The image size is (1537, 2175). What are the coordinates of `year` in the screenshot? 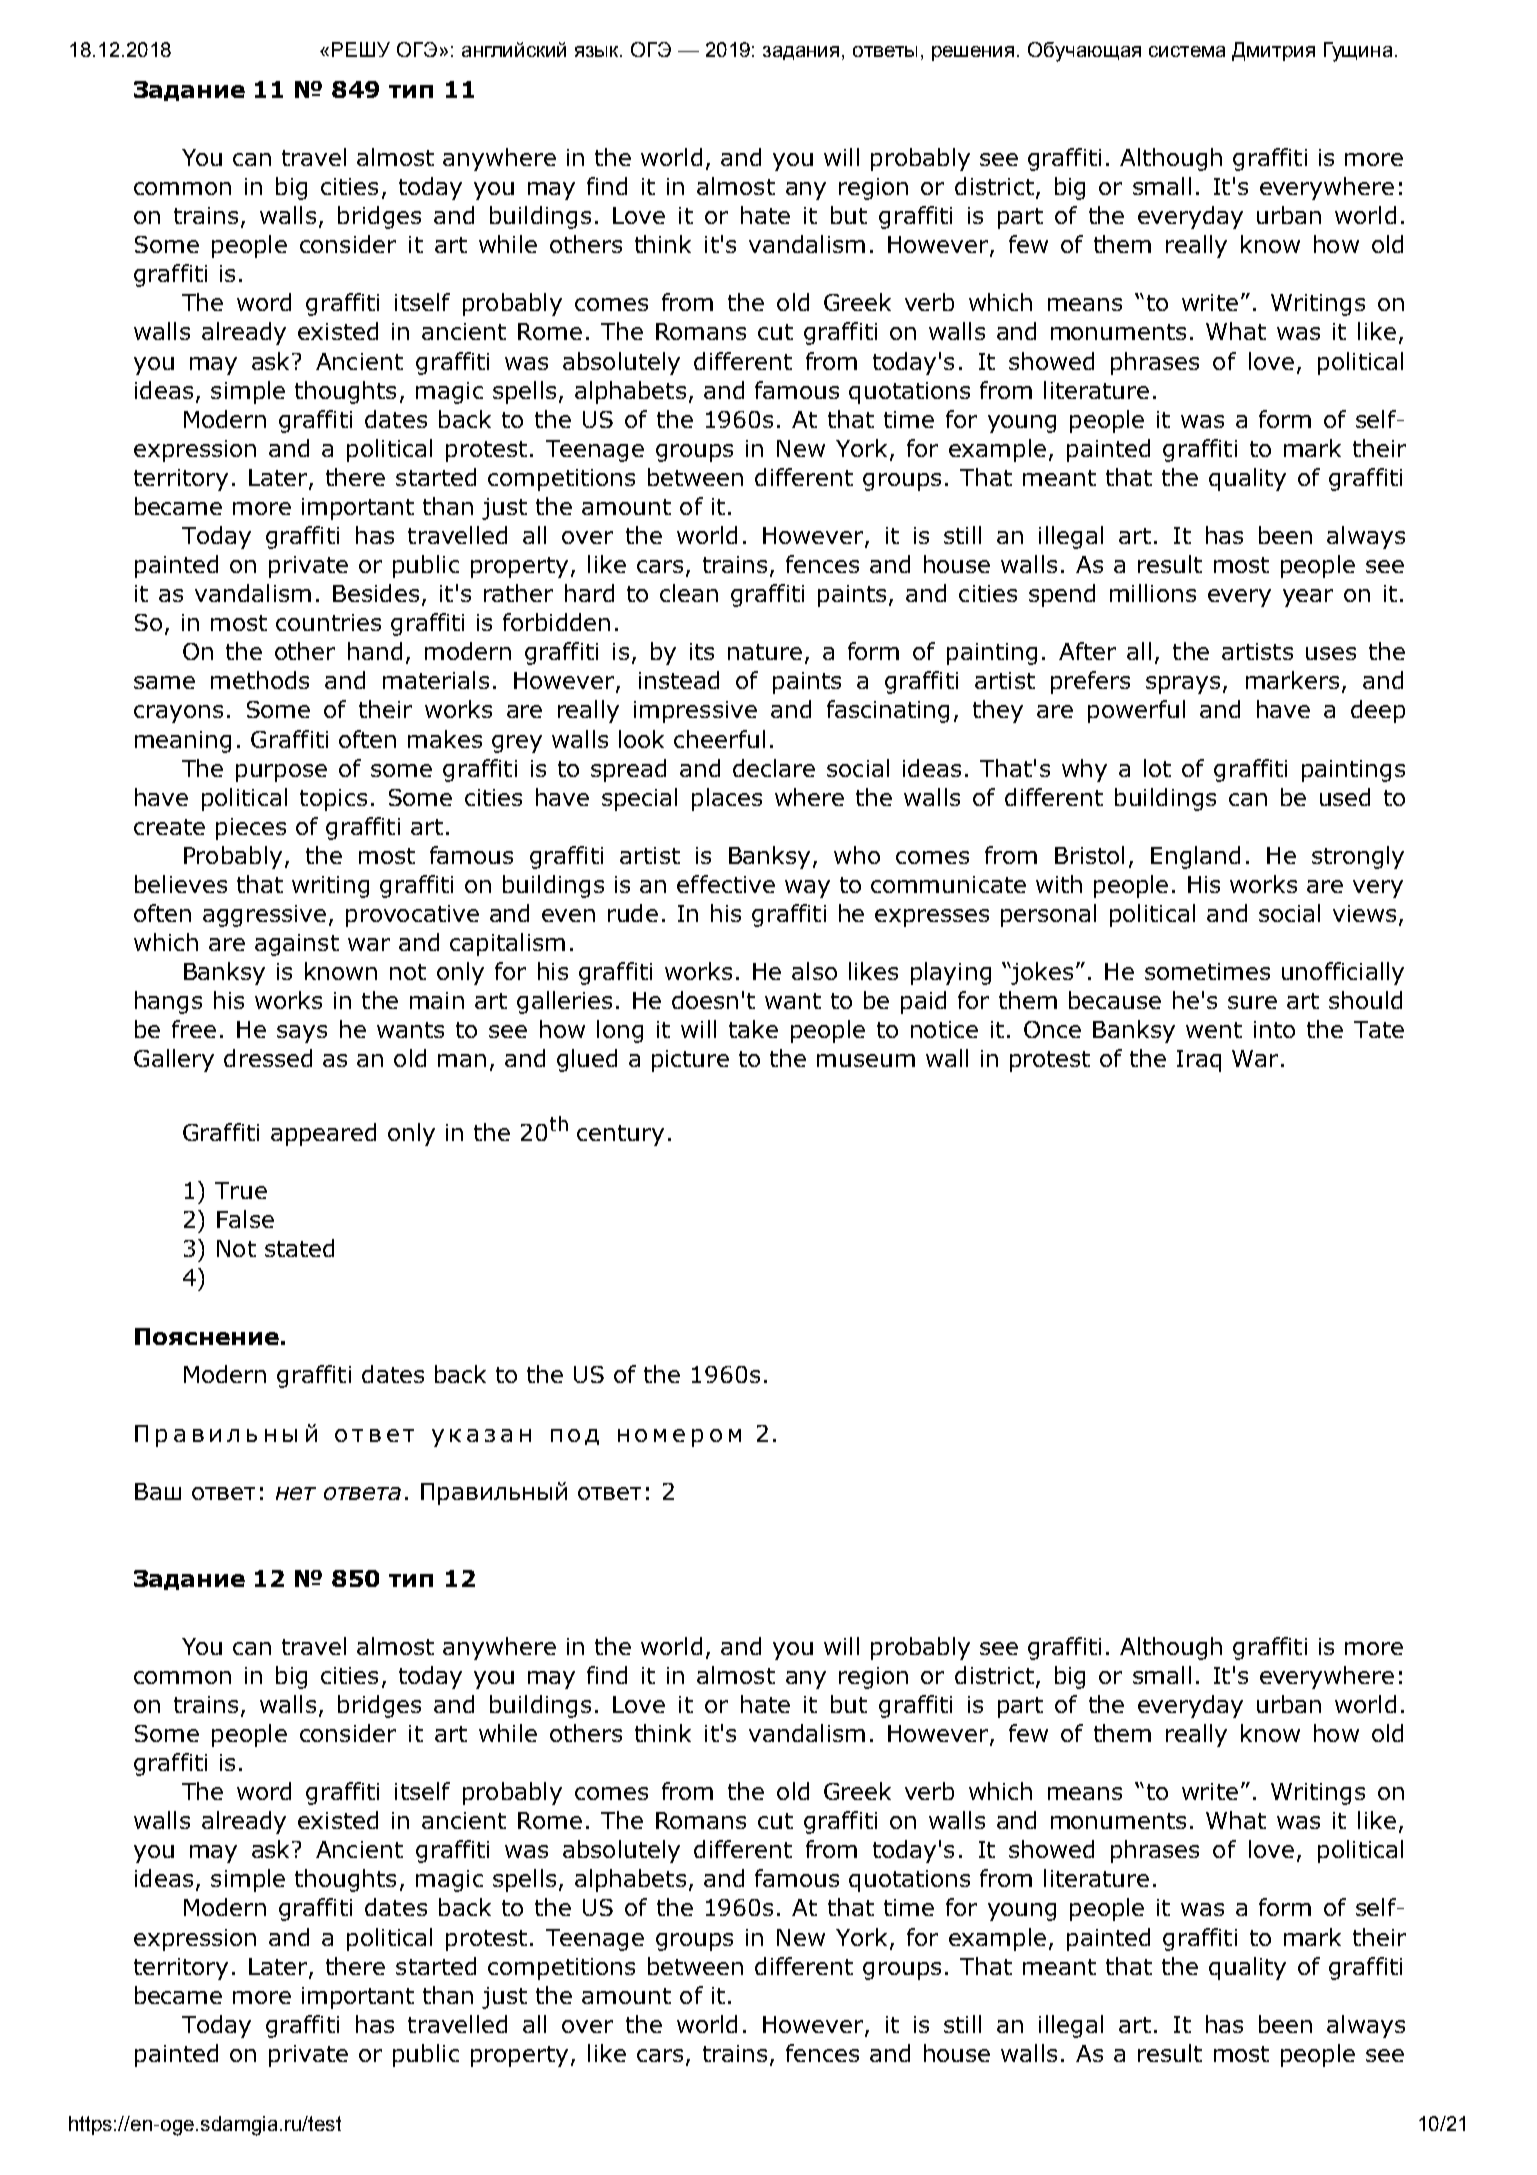 It's located at (1308, 598).
